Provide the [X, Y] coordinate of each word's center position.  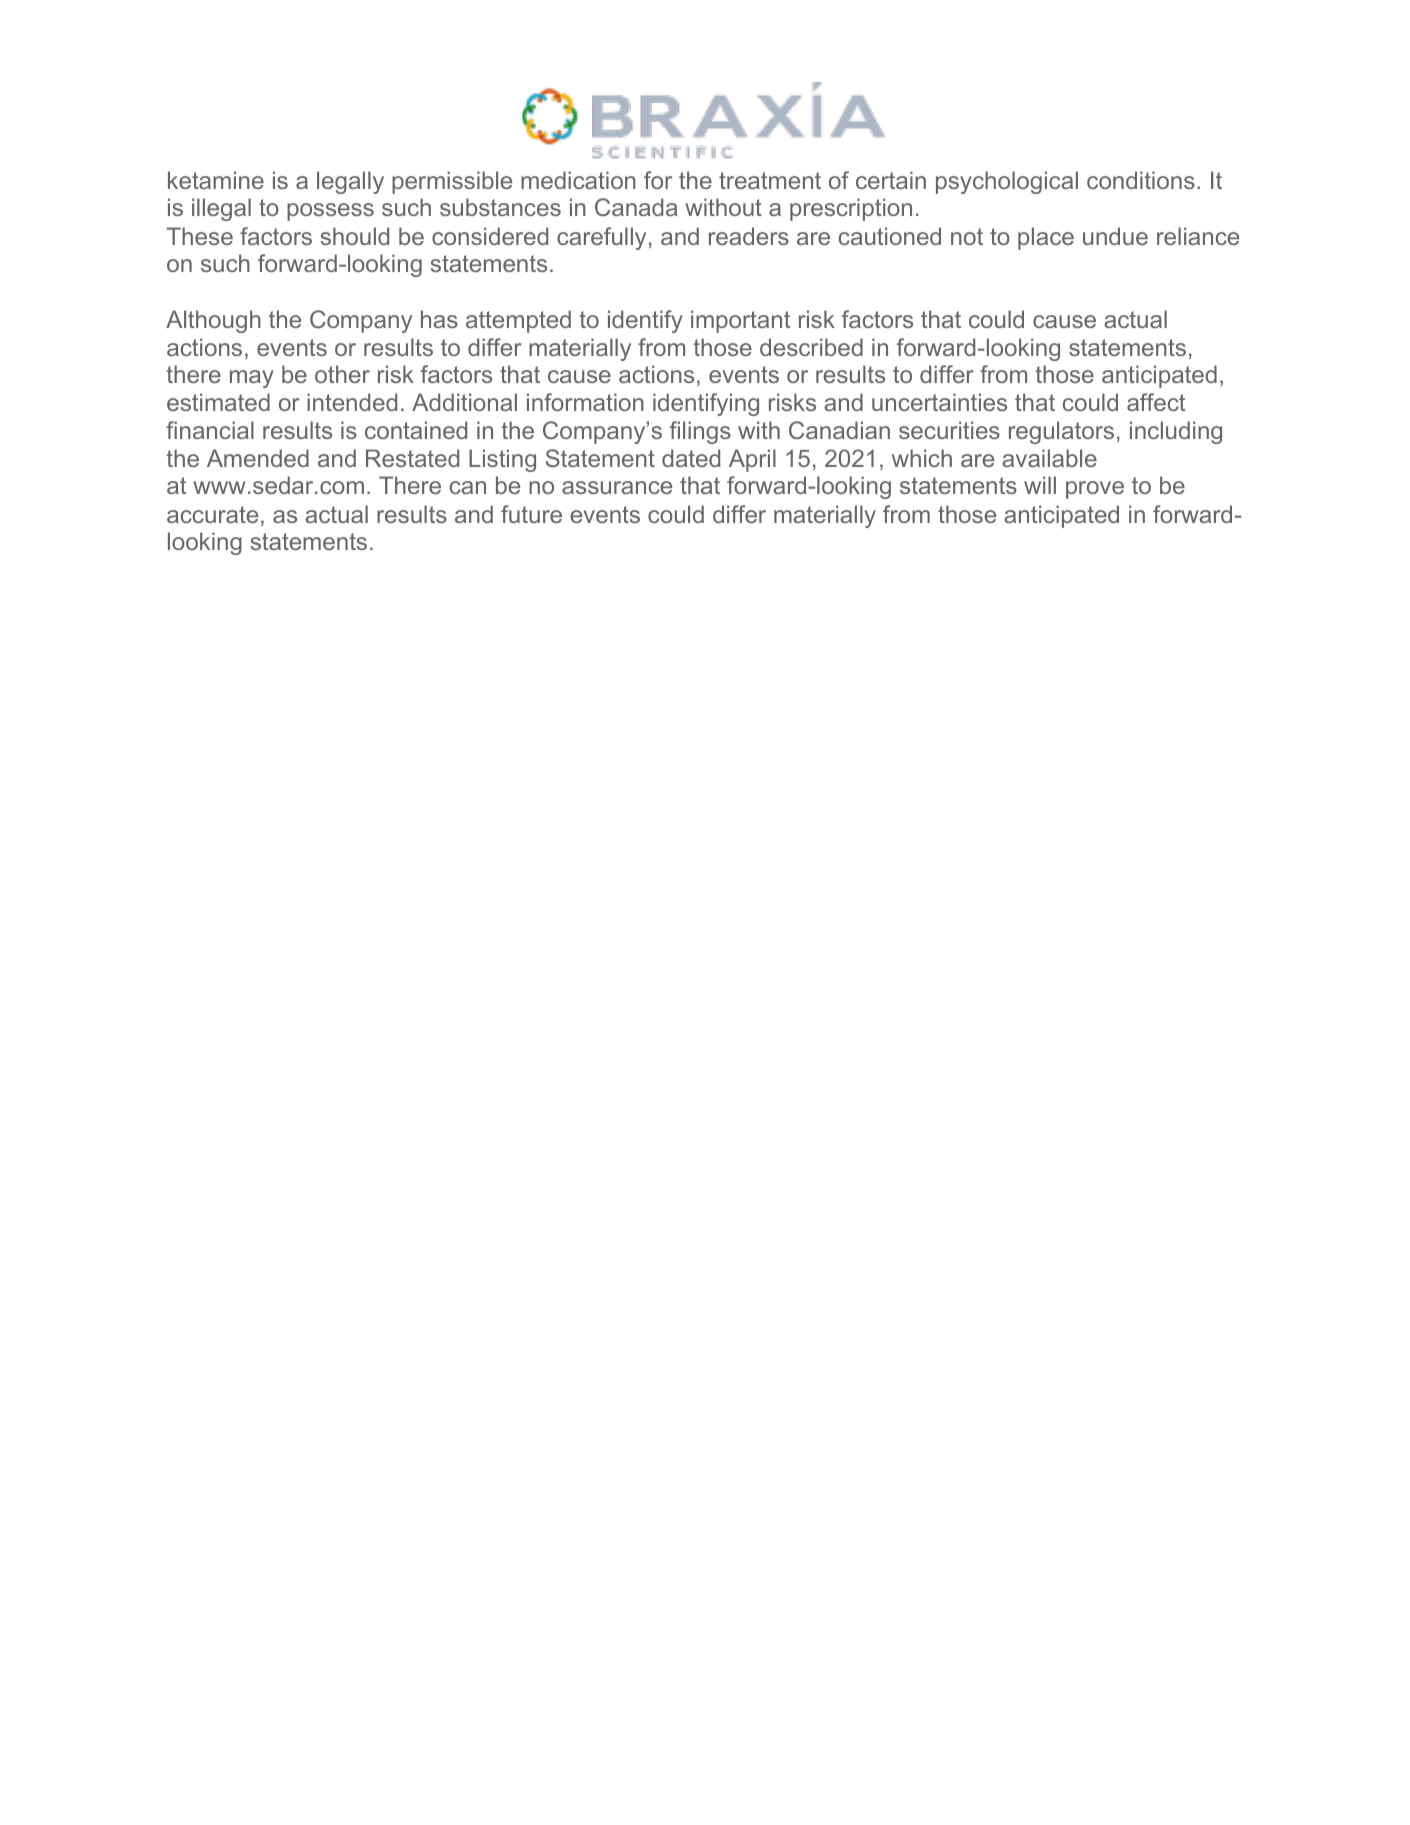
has [439, 319]
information [585, 402]
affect [1156, 402]
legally [350, 182]
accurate [212, 514]
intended [352, 402]
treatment [770, 180]
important [740, 321]
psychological [1007, 182]
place [1046, 238]
